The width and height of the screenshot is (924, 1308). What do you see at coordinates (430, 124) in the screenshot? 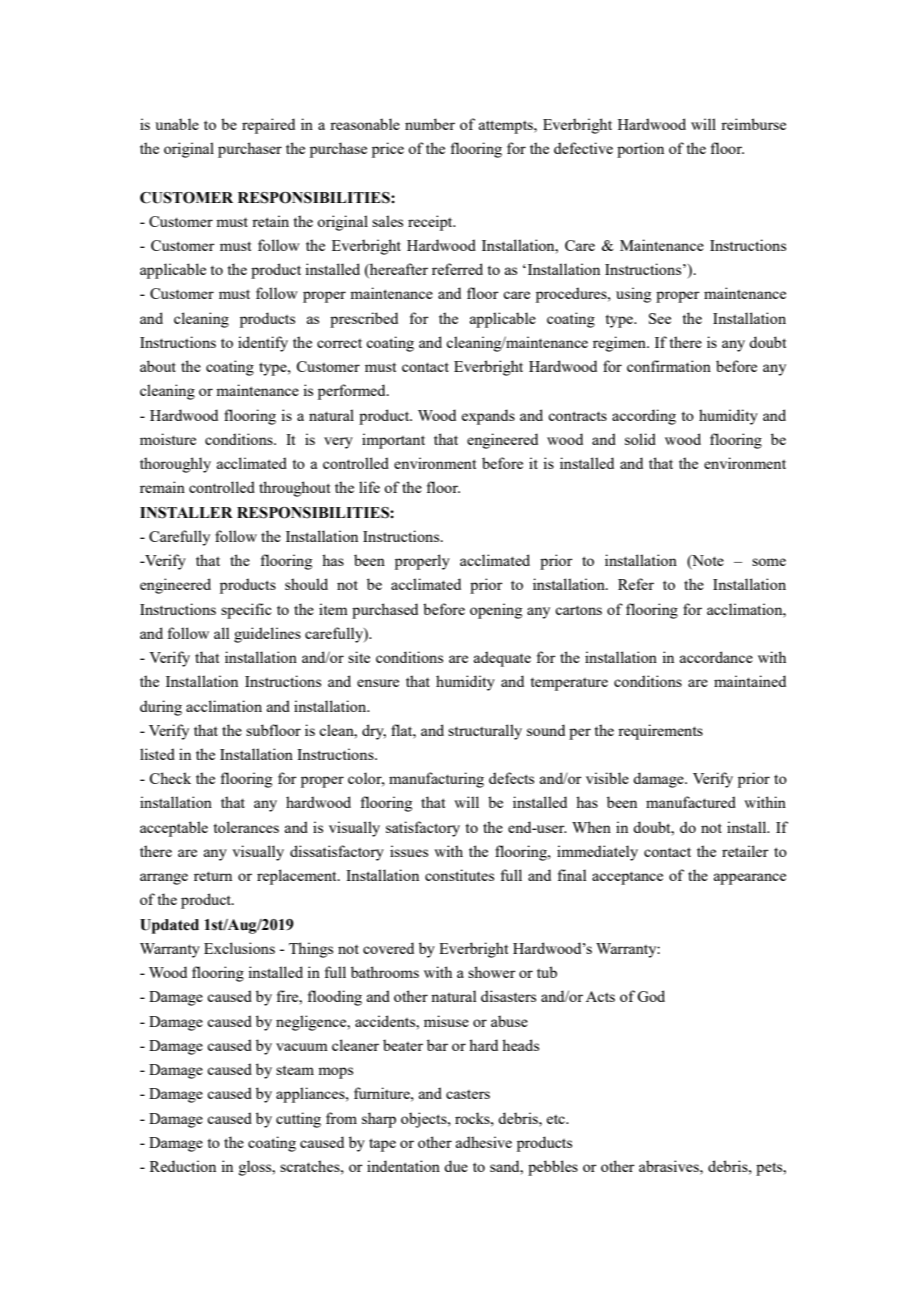
I see `number` at bounding box center [430, 124].
